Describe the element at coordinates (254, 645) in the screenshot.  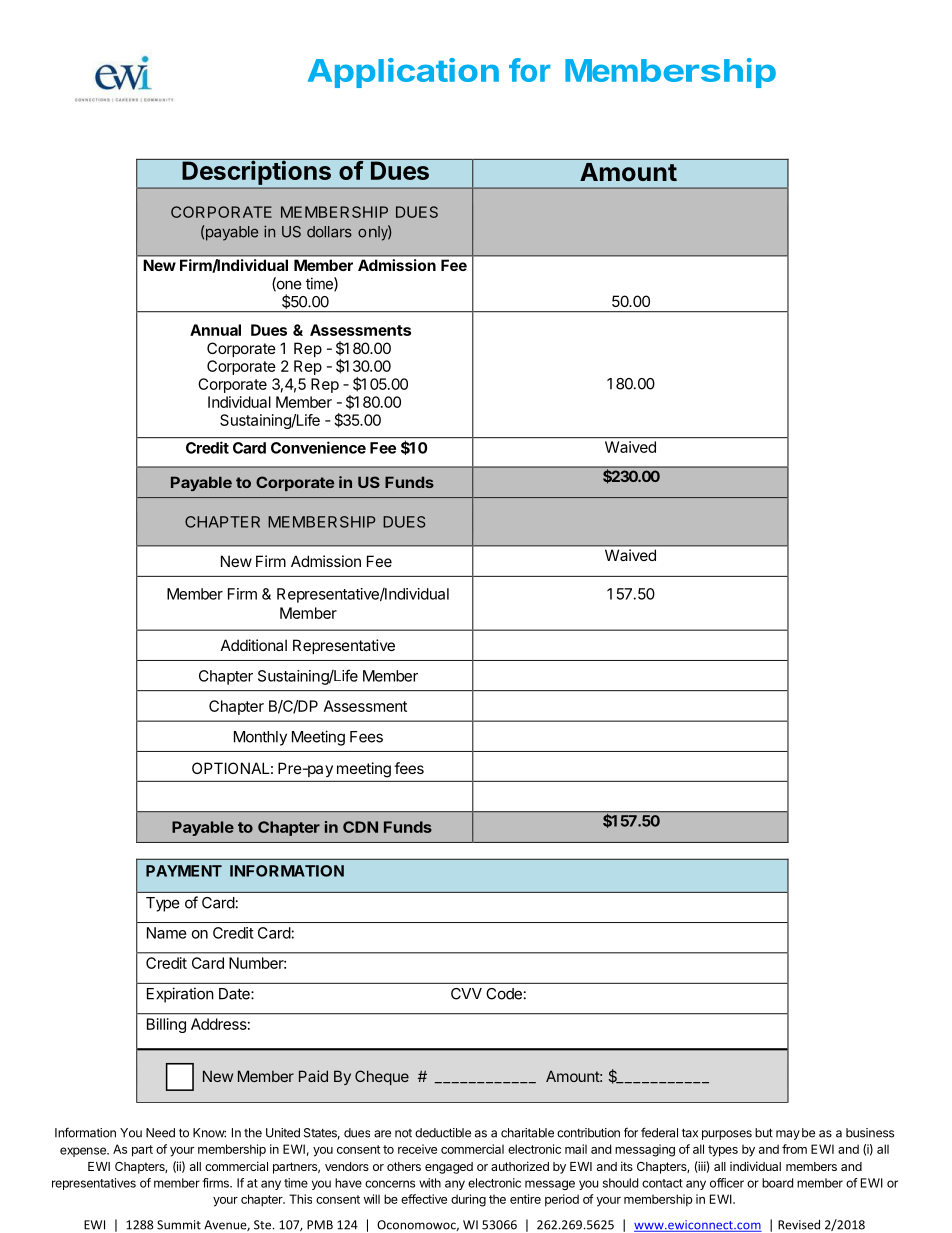
I see `Additional` at that location.
